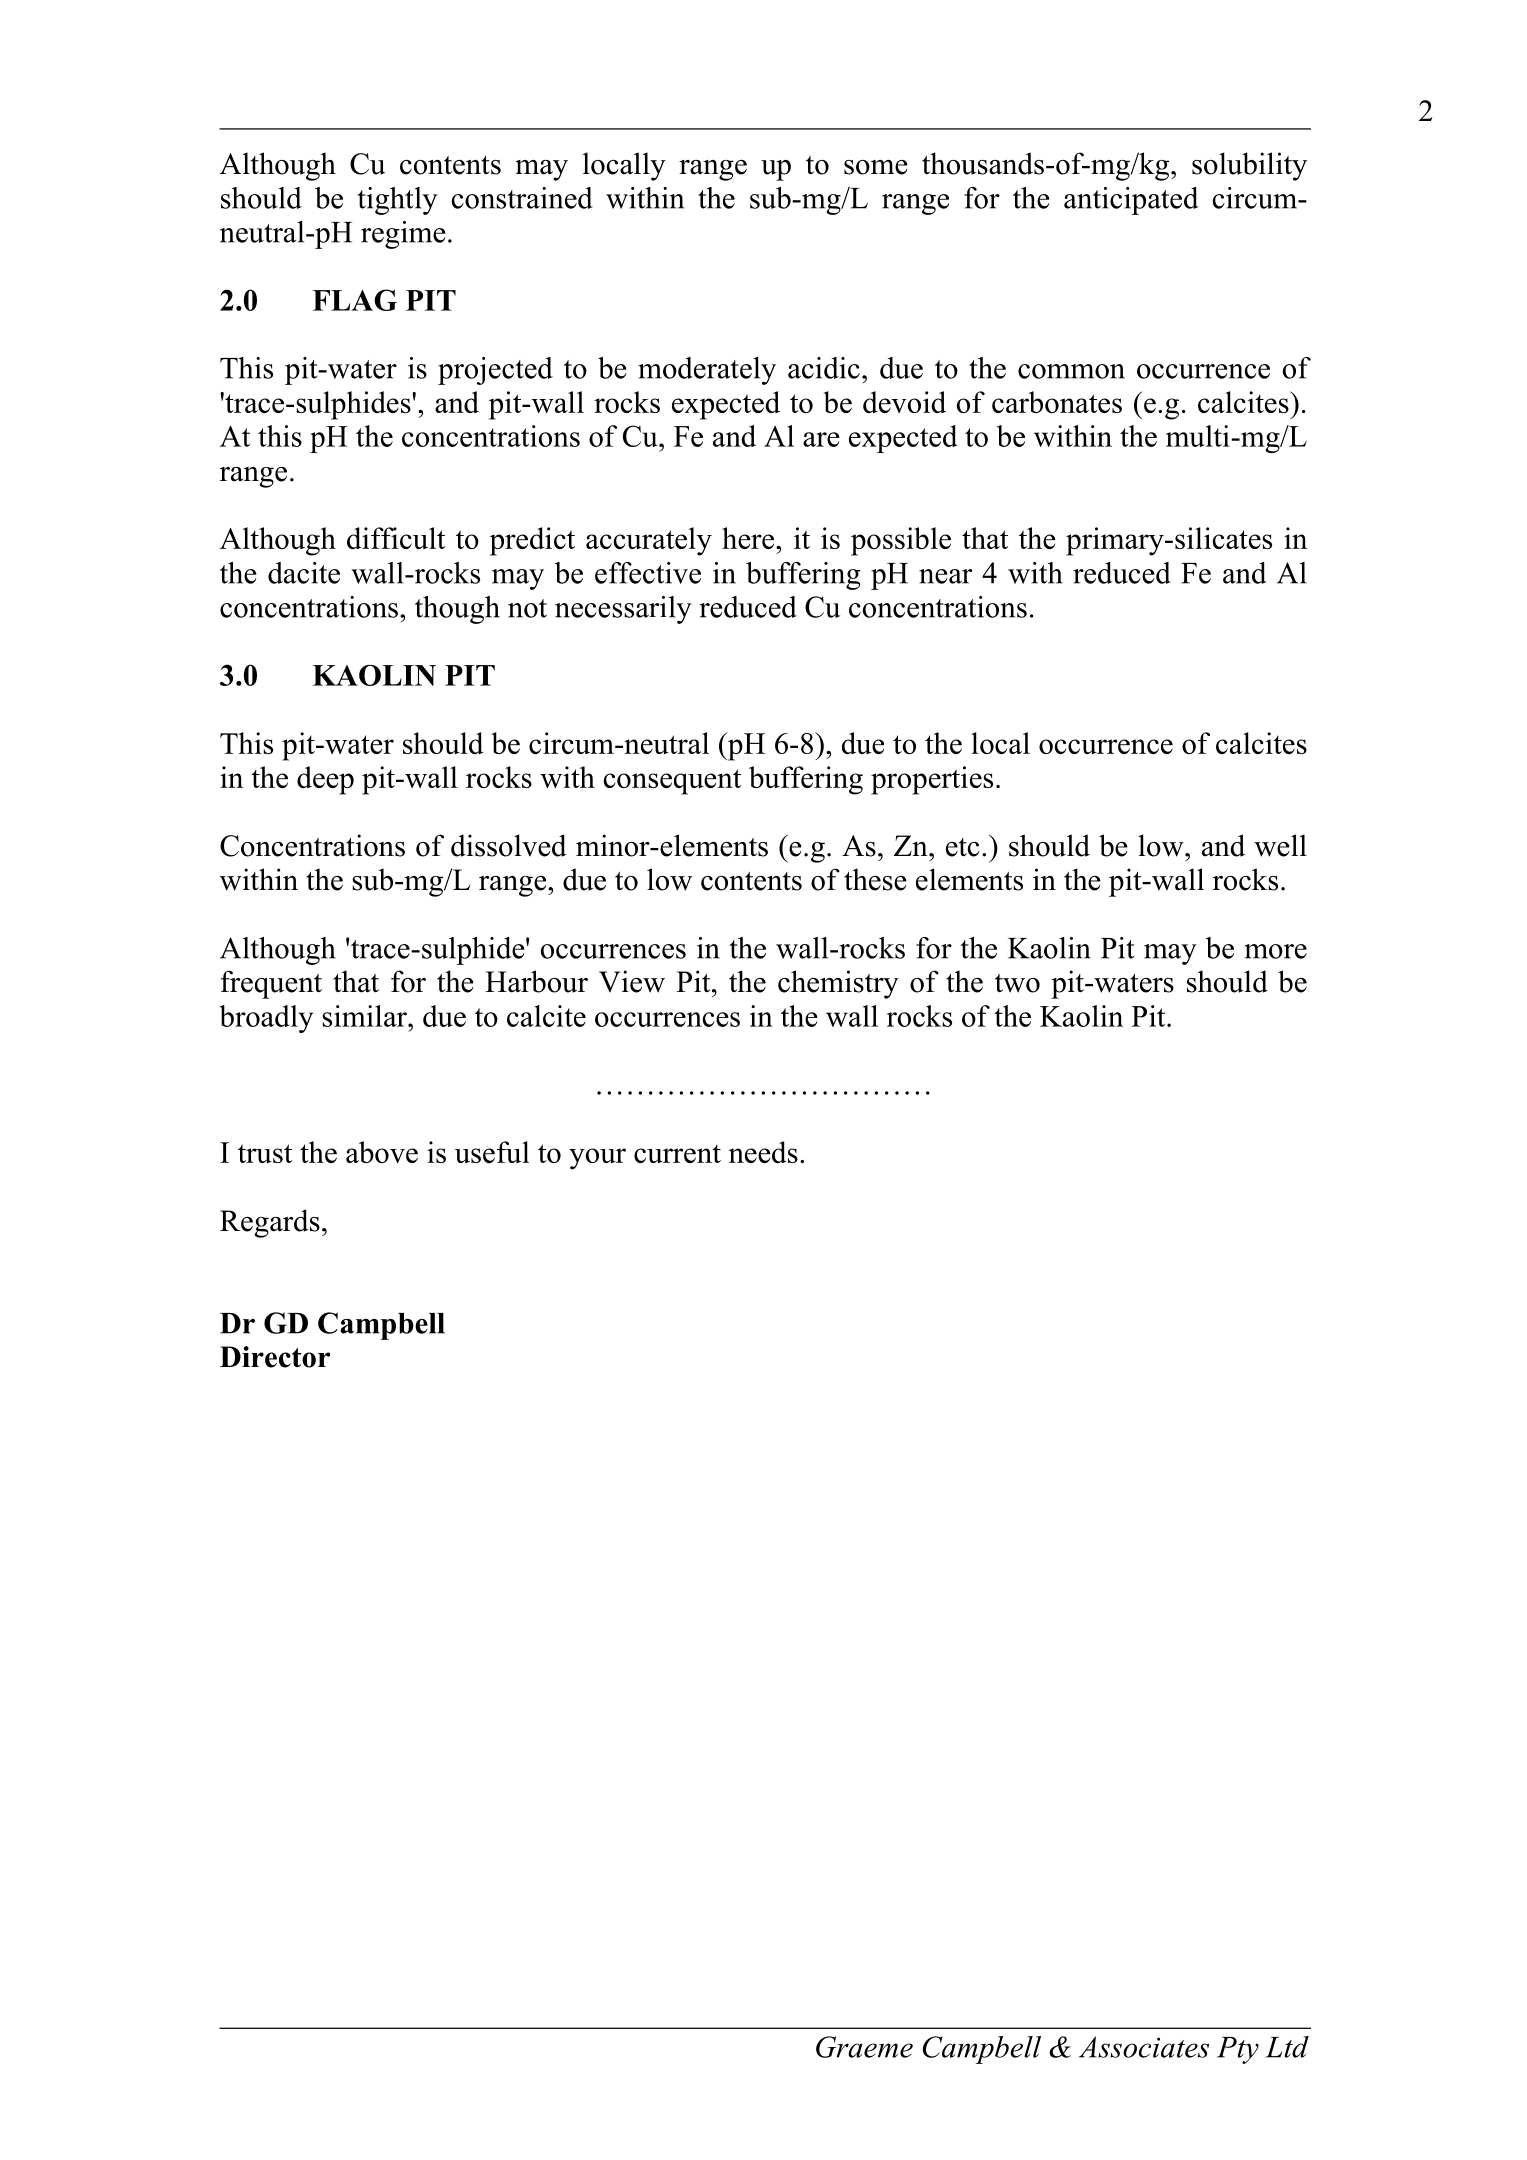 The image size is (1527, 2160). What do you see at coordinates (396, 538) in the page?
I see `difficult` at bounding box center [396, 538].
